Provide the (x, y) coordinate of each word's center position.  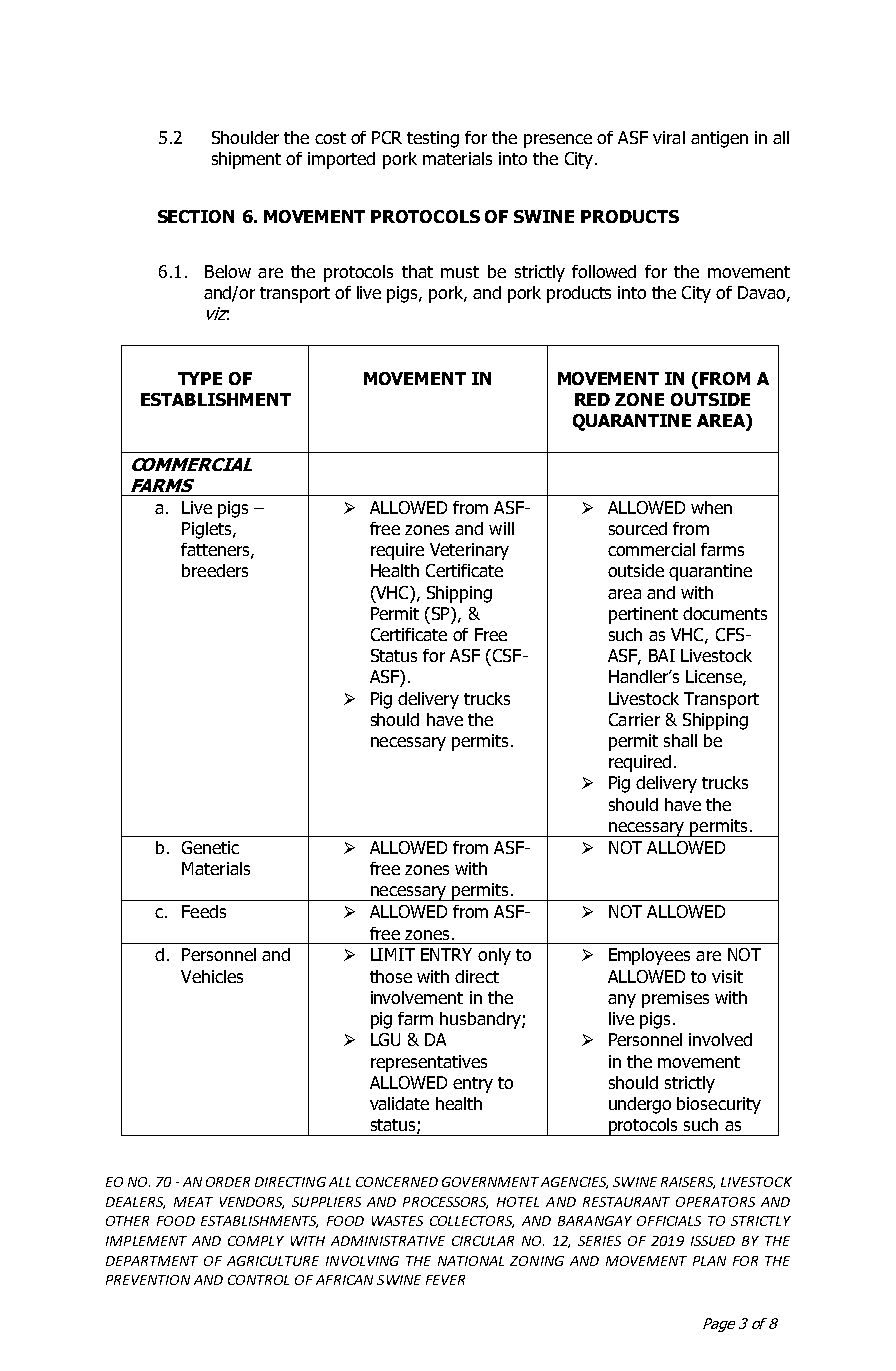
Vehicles (212, 976)
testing (433, 139)
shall (680, 740)
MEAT (193, 1202)
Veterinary (469, 551)
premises (675, 999)
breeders (215, 570)
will (501, 528)
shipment (246, 160)
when (711, 507)
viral (669, 137)
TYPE (200, 378)
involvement (417, 997)
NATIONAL (471, 1261)
